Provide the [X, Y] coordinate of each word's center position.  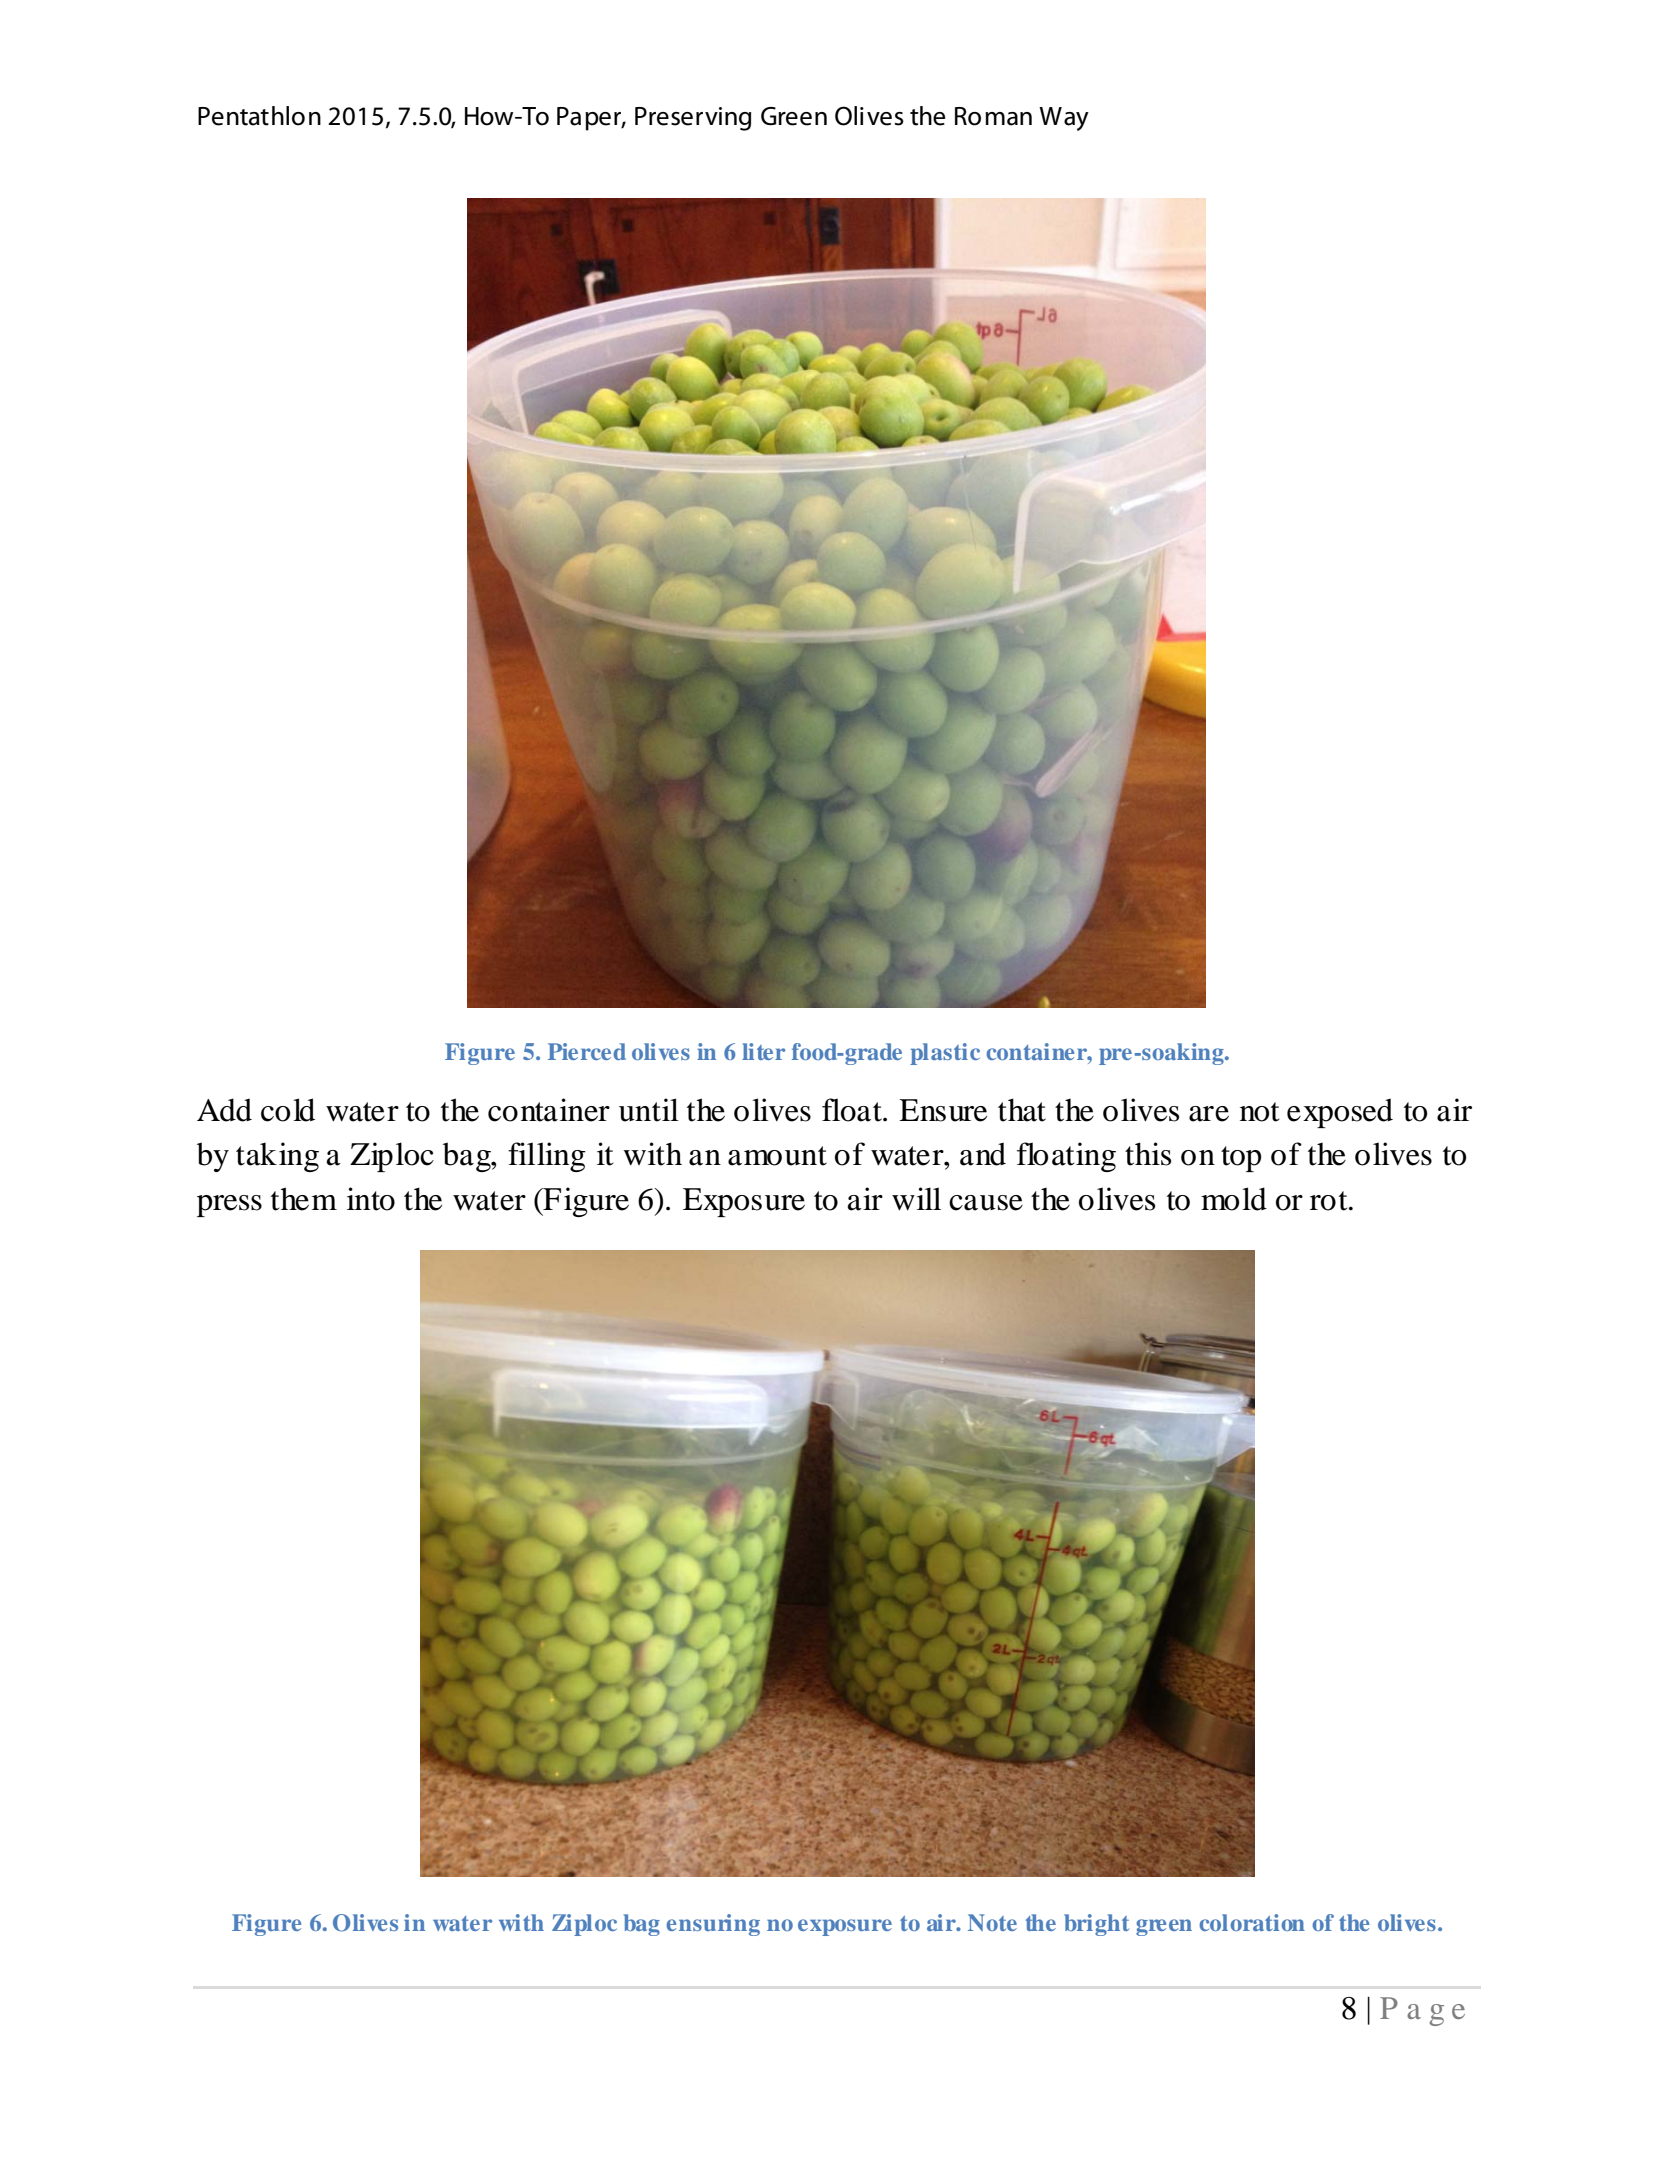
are [1209, 1114]
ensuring [713, 1925]
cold [288, 1110]
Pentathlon [259, 116]
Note [992, 1922]
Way [1064, 119]
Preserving [693, 119]
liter [763, 1051]
